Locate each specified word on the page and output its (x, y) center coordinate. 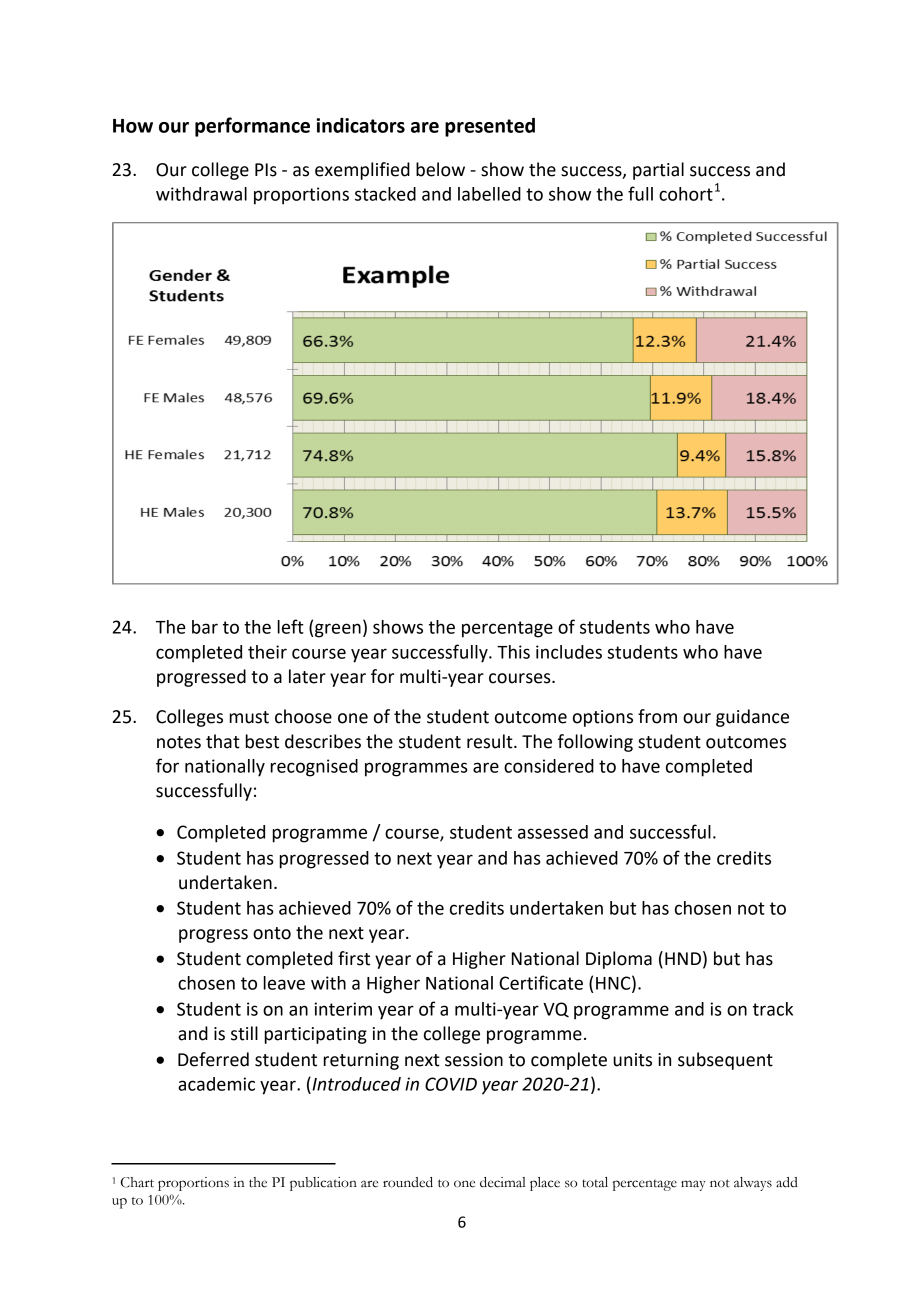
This (513, 652)
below (440, 169)
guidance (752, 718)
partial (658, 171)
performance (252, 127)
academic (216, 1084)
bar (205, 627)
